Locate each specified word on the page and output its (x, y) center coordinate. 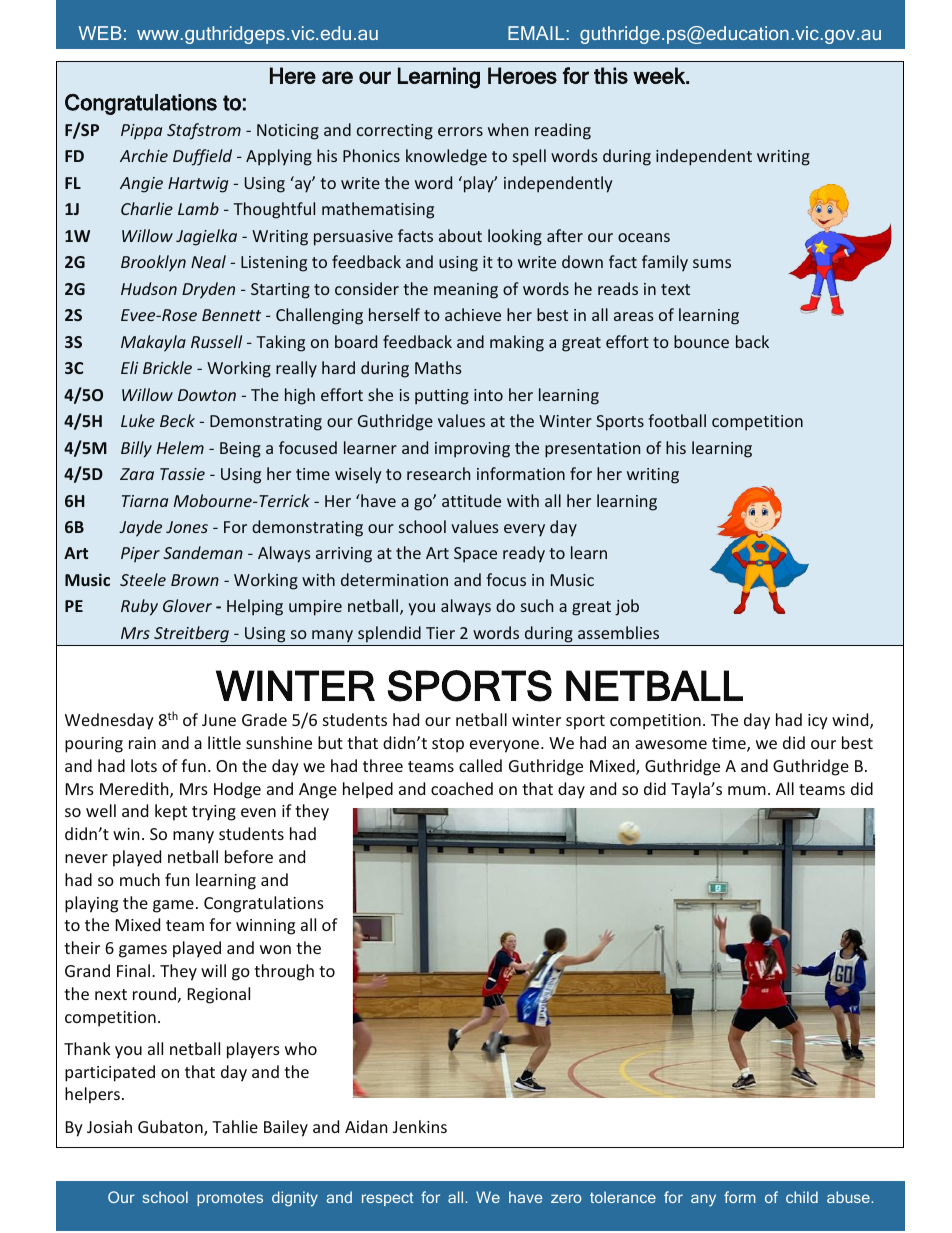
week (660, 75)
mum (747, 790)
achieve (473, 314)
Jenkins (420, 1126)
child (802, 1197)
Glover (187, 605)
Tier (440, 633)
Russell (216, 341)
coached (462, 788)
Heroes (522, 75)
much (140, 879)
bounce (701, 341)
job (627, 607)
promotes (230, 1199)
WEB (100, 33)
